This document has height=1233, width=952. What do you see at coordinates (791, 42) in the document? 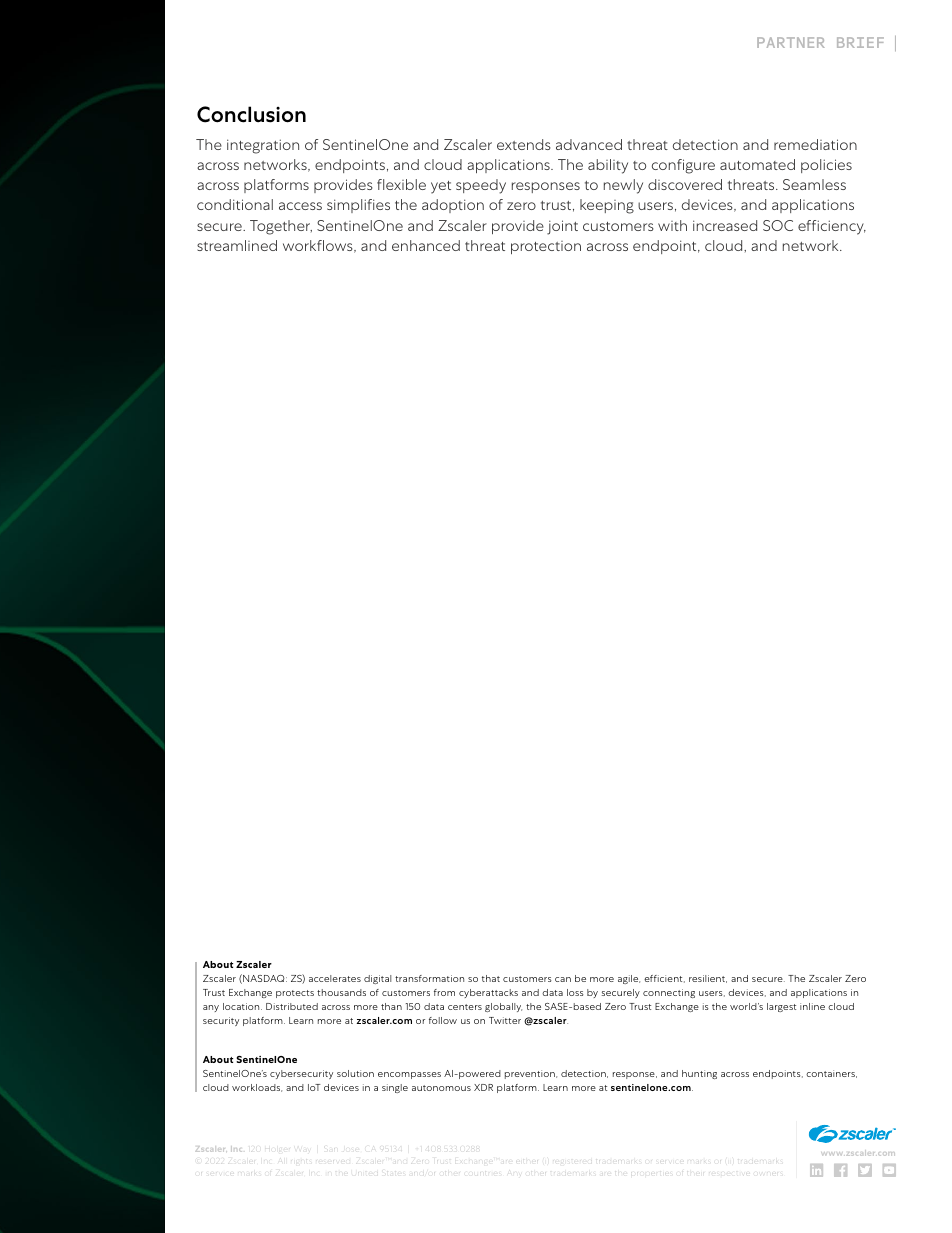
I see `PARTNER` at bounding box center [791, 42].
